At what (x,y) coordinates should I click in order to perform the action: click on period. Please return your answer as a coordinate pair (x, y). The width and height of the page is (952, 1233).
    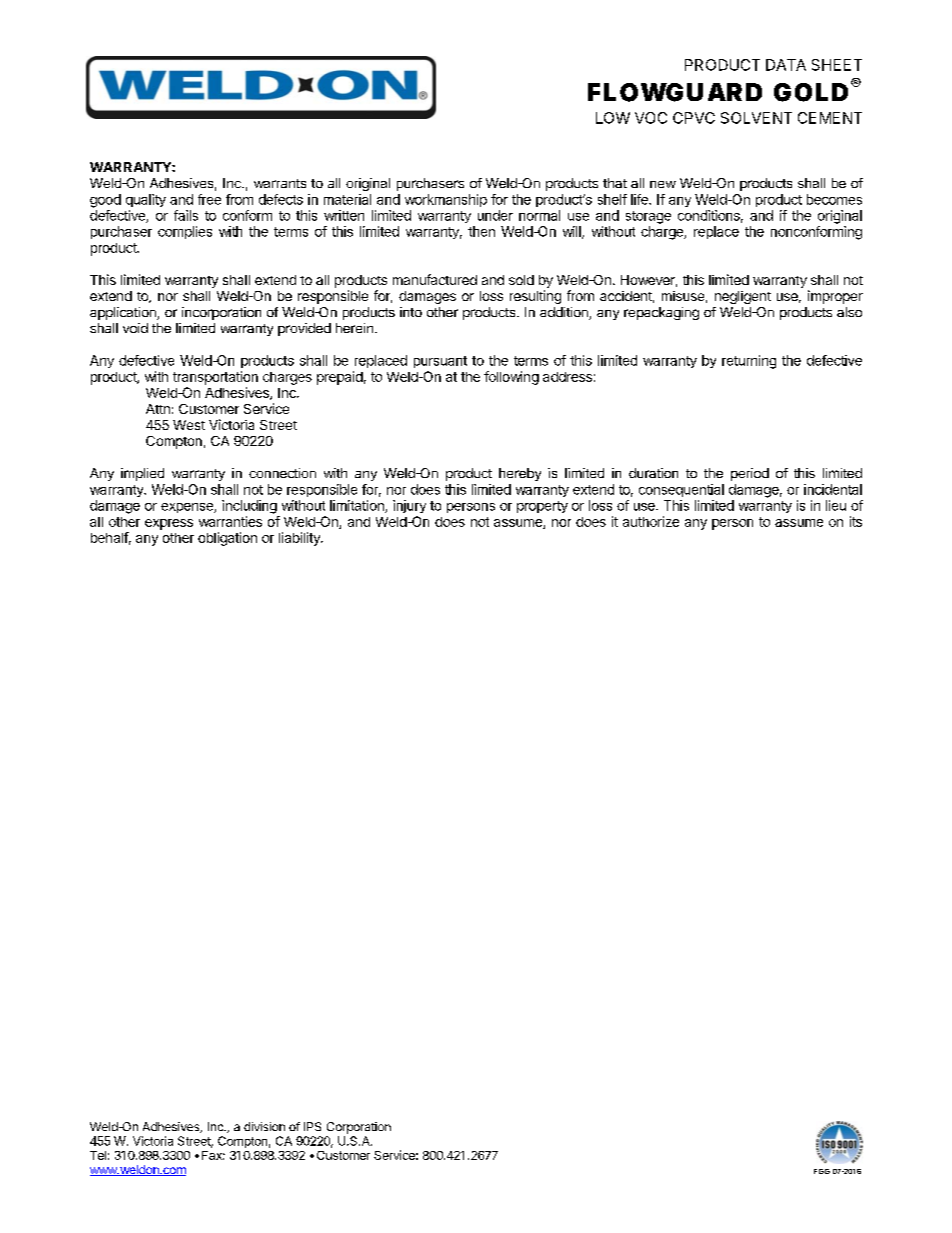
    Looking at the image, I should click on (750, 474).
